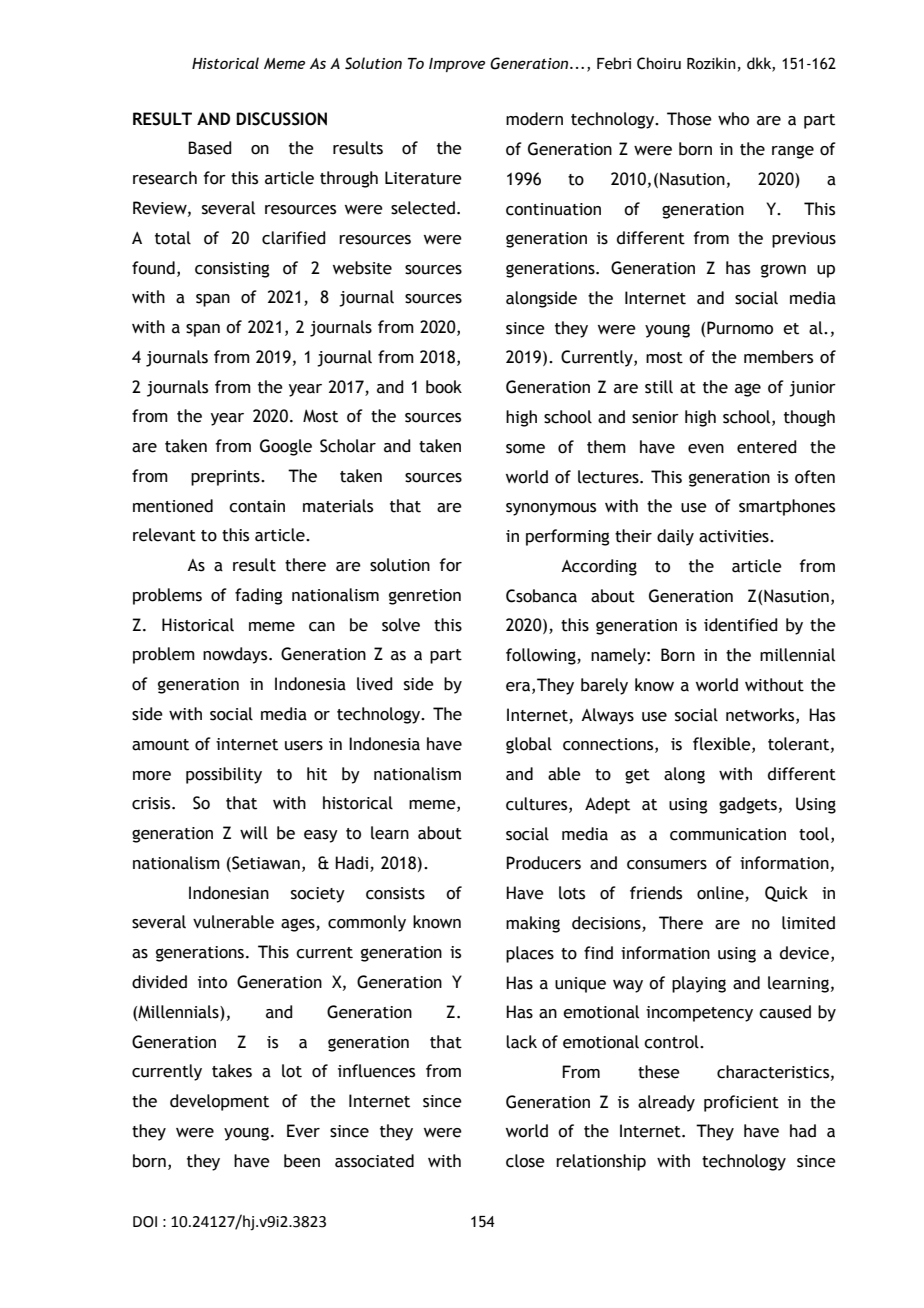  I want to click on nowdays, so click(236, 655).
